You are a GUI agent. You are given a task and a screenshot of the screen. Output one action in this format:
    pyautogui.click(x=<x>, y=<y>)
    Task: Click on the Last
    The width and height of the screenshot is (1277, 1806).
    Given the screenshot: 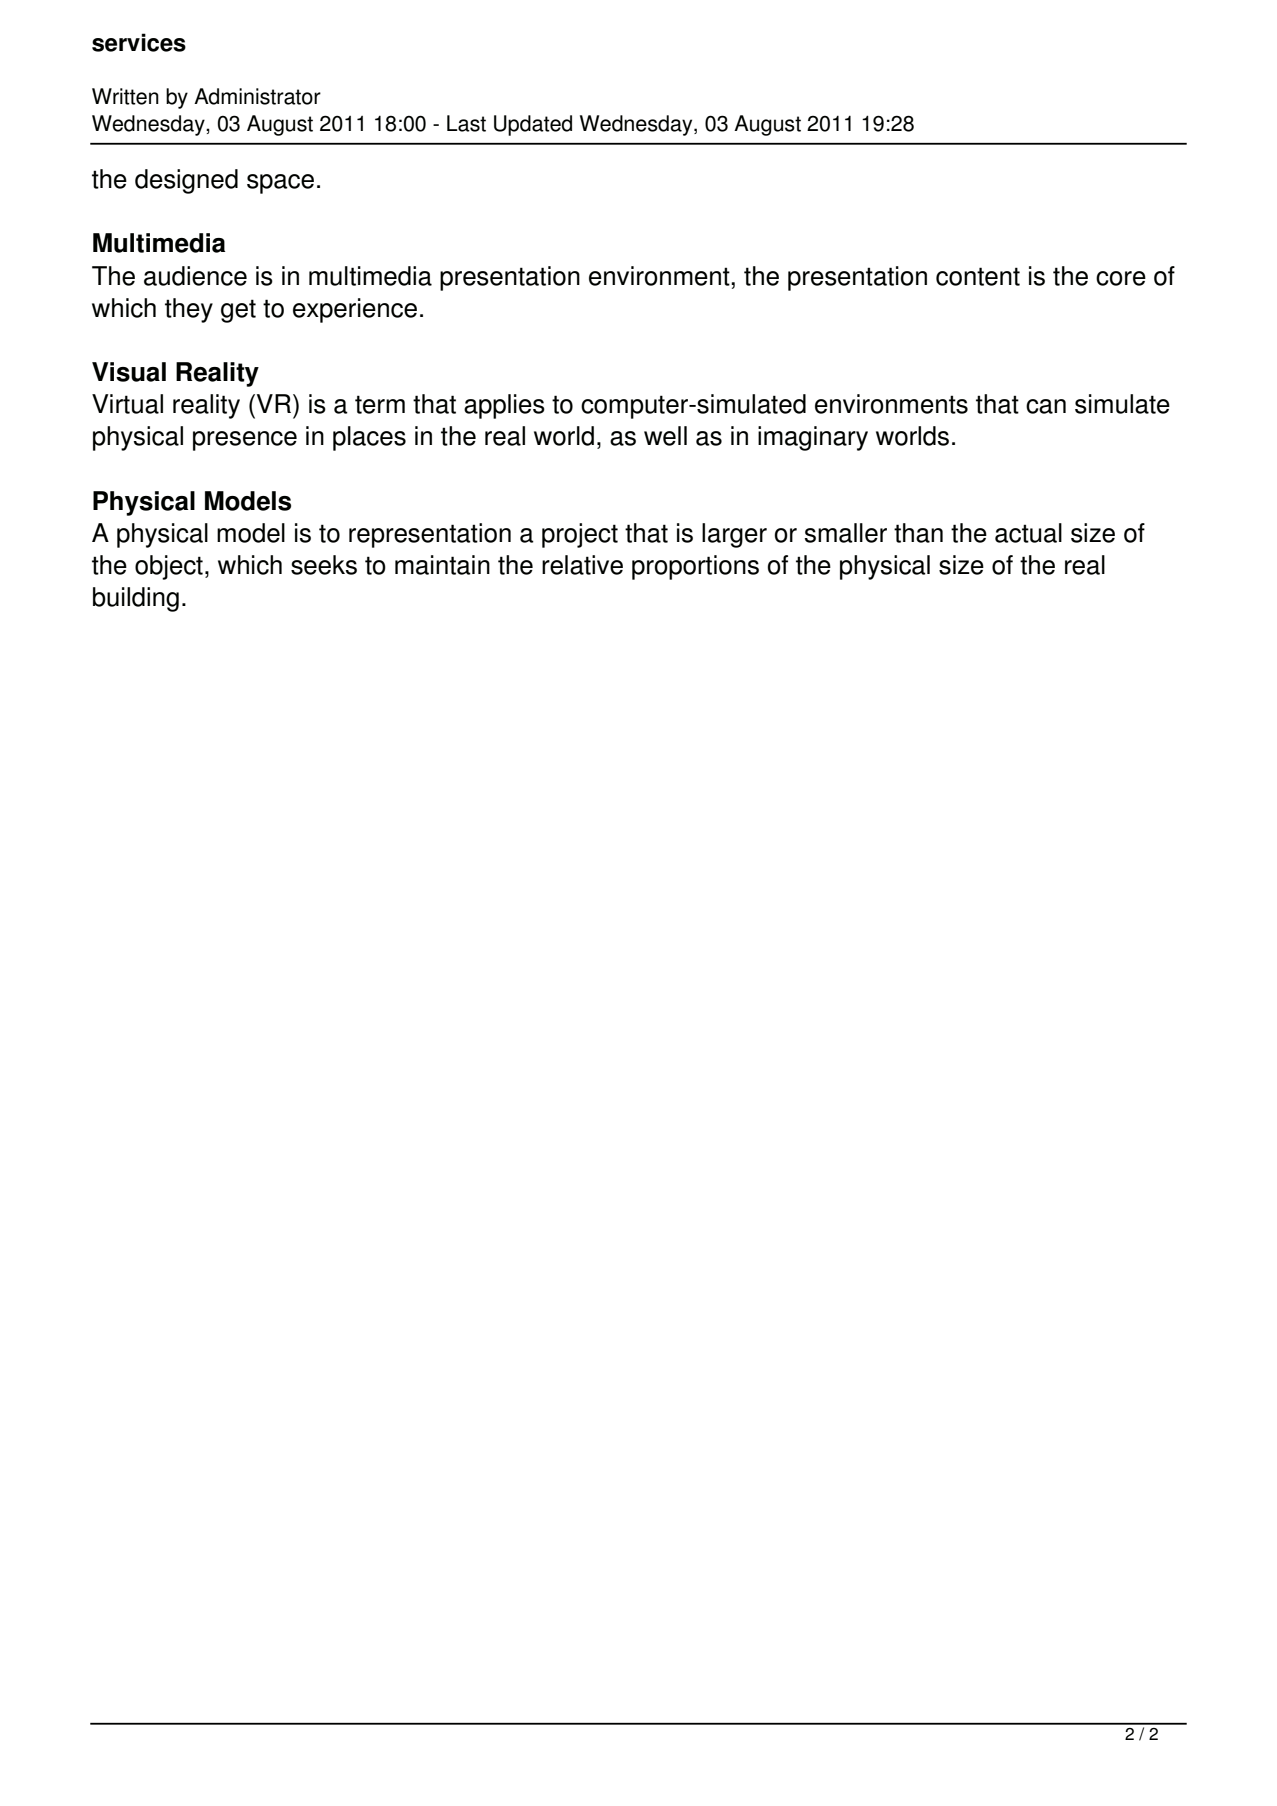 What is the action you would take?
    pyautogui.click(x=466, y=123)
